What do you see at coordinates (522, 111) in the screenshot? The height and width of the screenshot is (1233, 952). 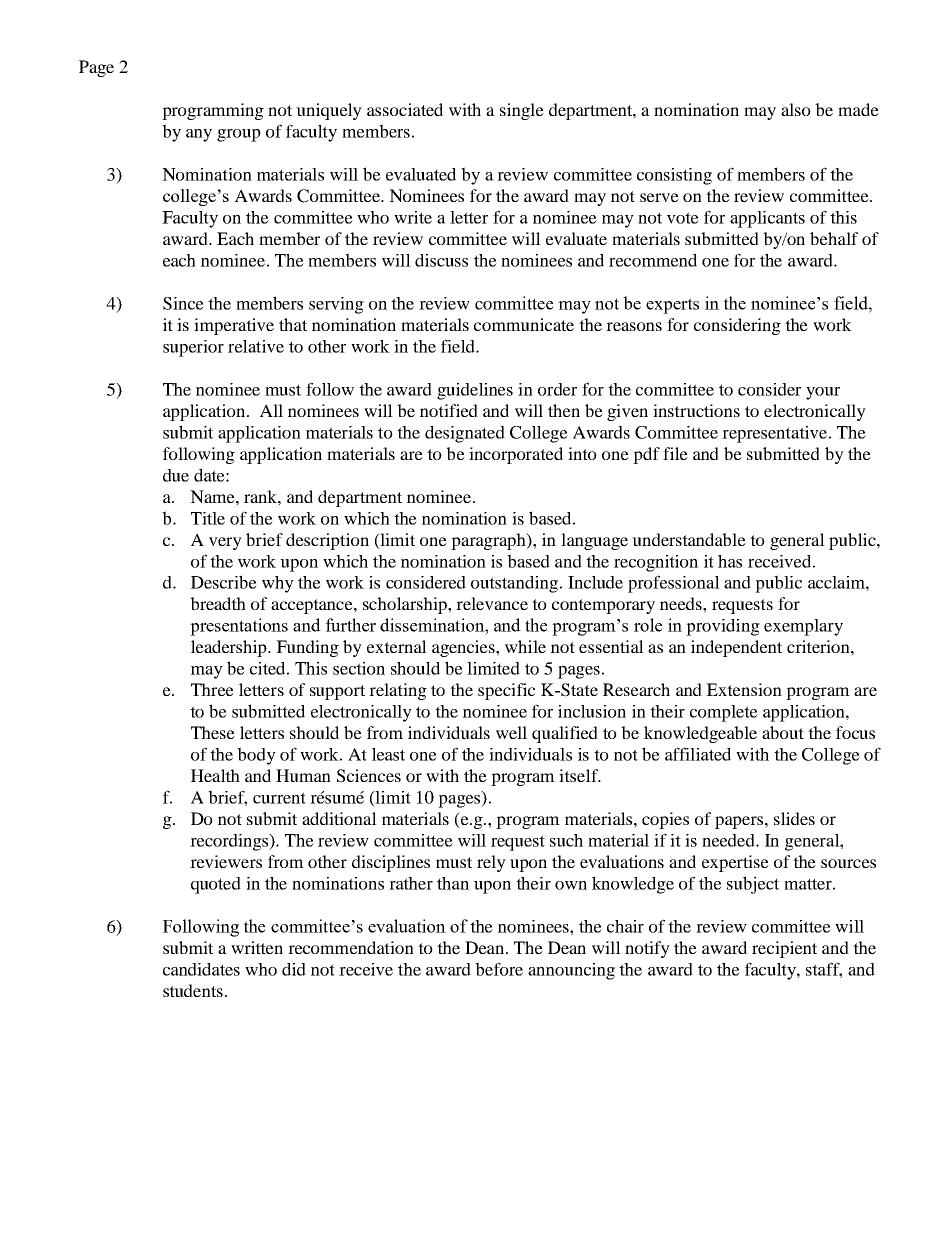 I see `single` at bounding box center [522, 111].
